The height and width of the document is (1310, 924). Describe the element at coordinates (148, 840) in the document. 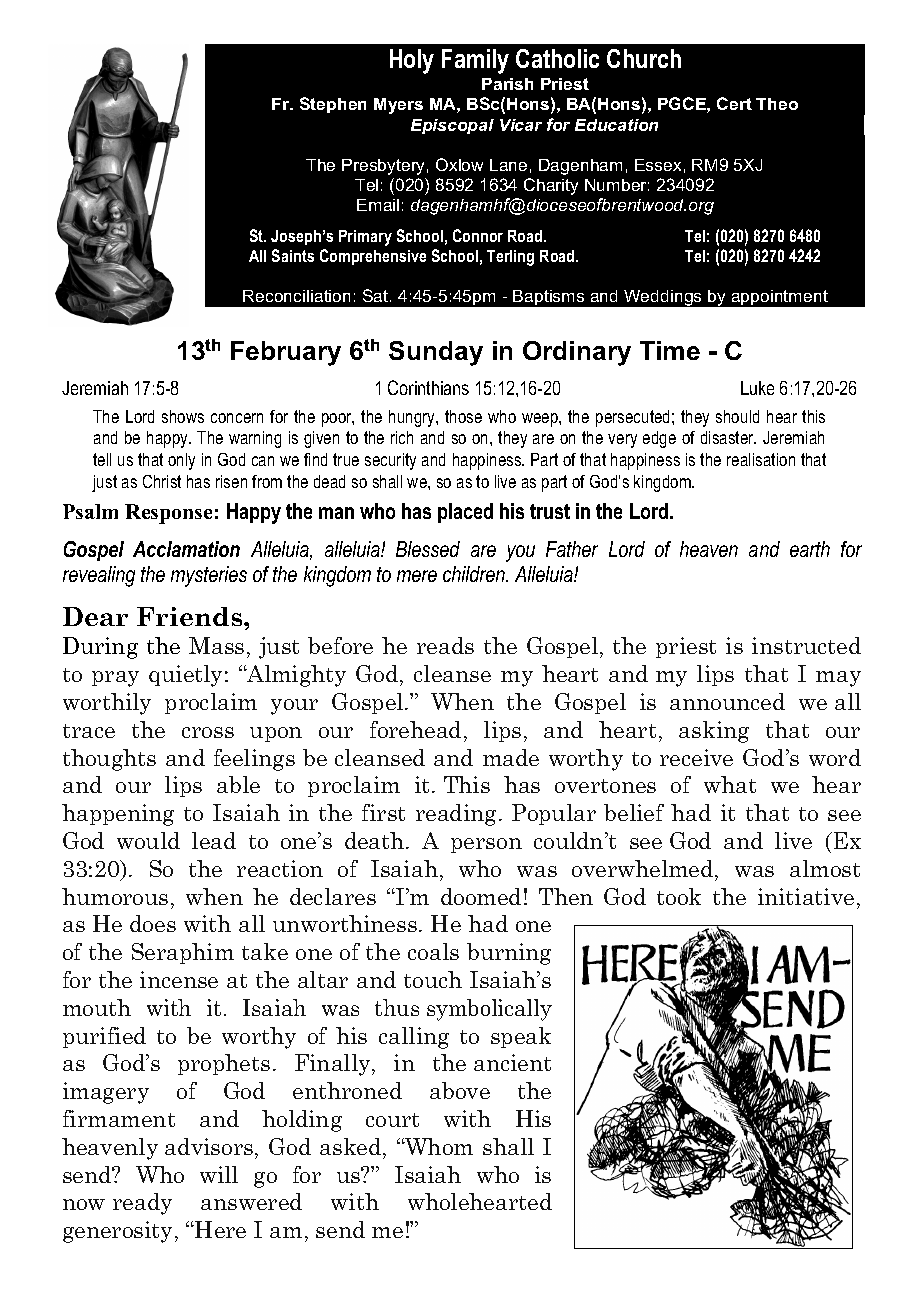

I see `would` at that location.
